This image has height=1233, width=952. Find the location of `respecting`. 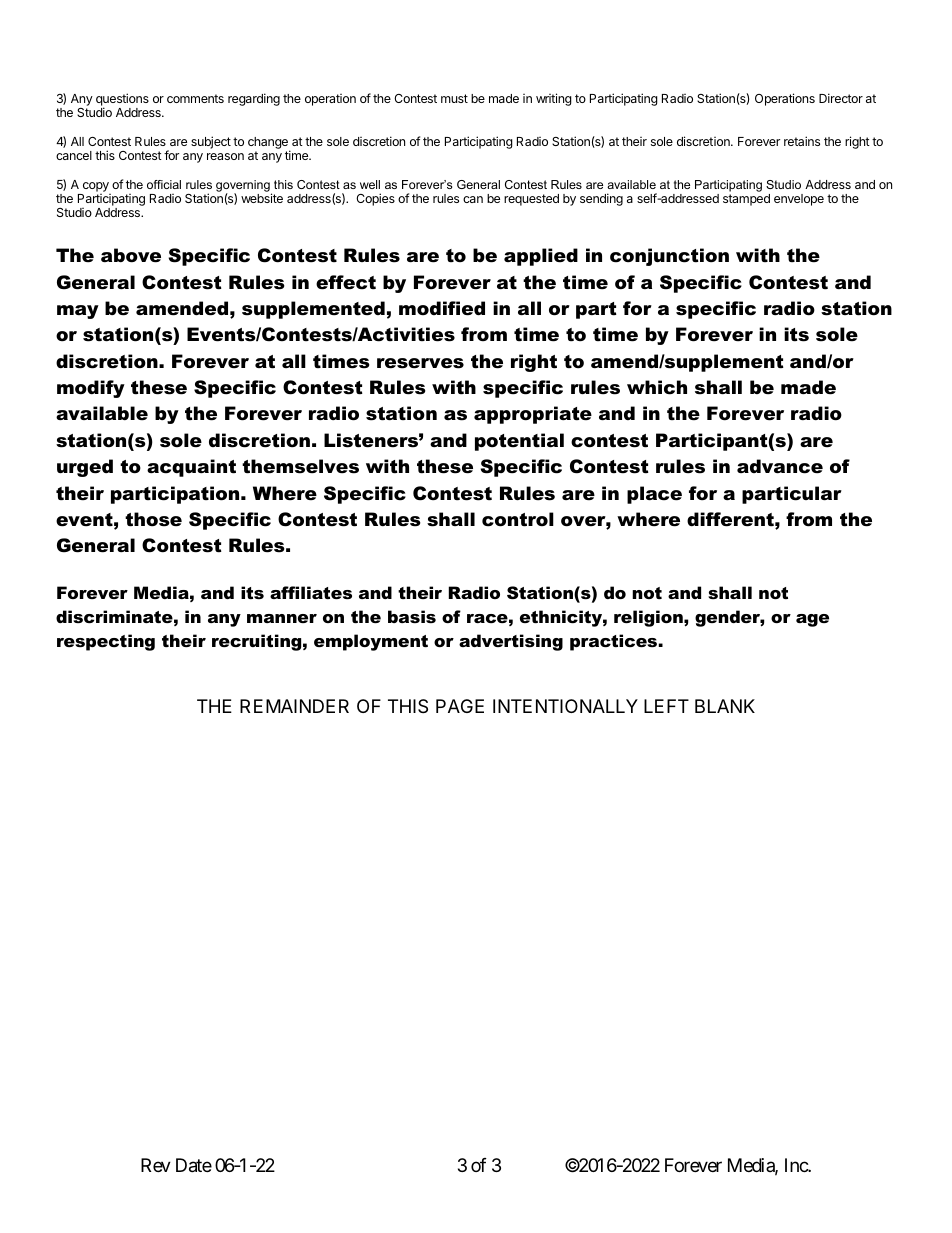

respecting is located at coordinates (106, 642).
